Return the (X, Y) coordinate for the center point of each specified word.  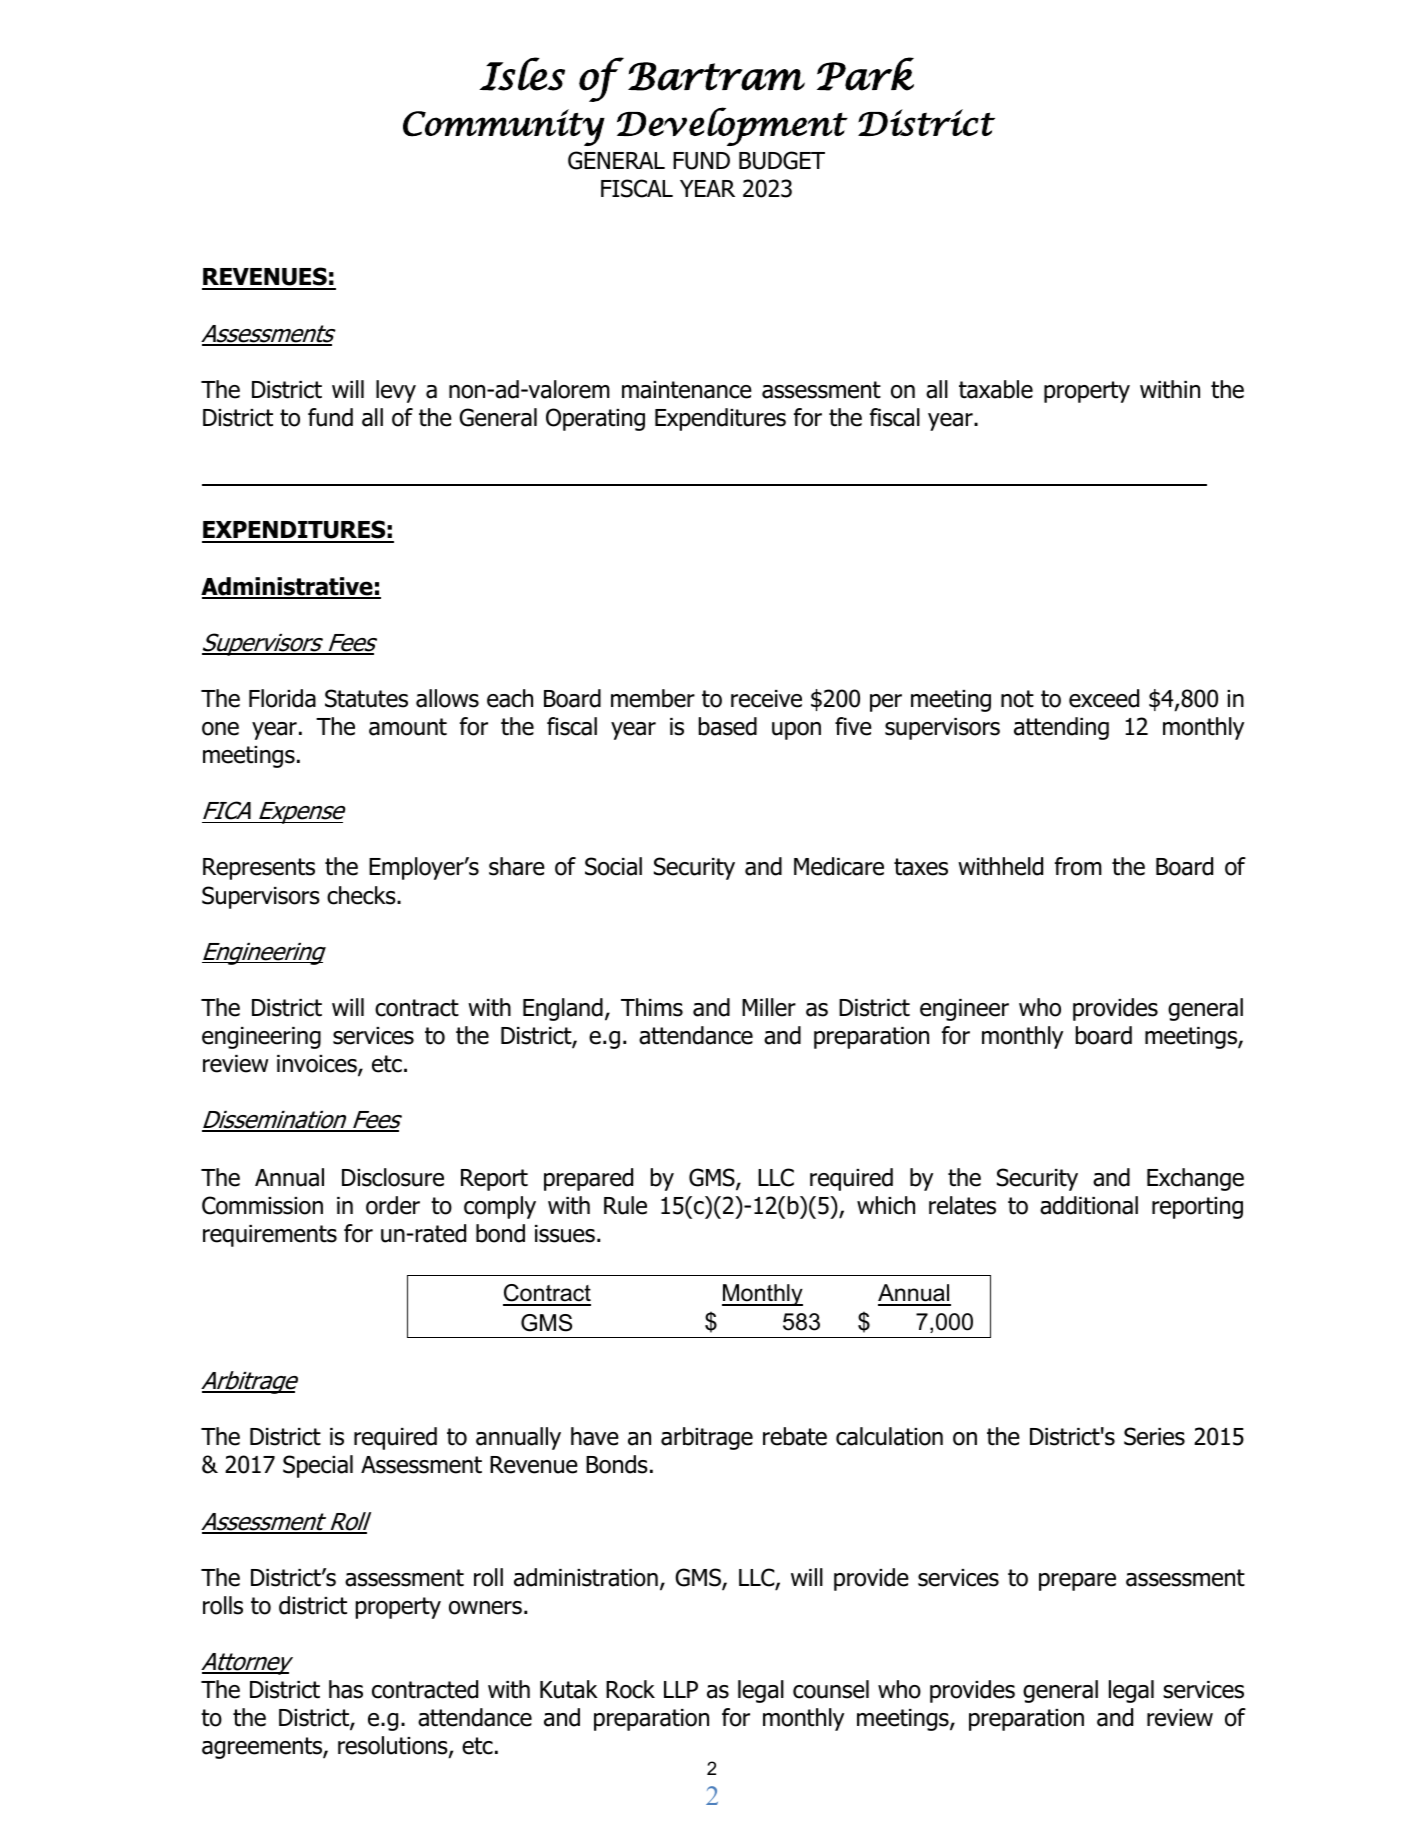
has (346, 1689)
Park (865, 74)
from (1078, 866)
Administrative (288, 587)
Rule (625, 1205)
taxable (996, 389)
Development (732, 126)
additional (1089, 1205)
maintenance (687, 390)
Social (613, 866)
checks (362, 895)
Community (504, 127)
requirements (270, 1236)
